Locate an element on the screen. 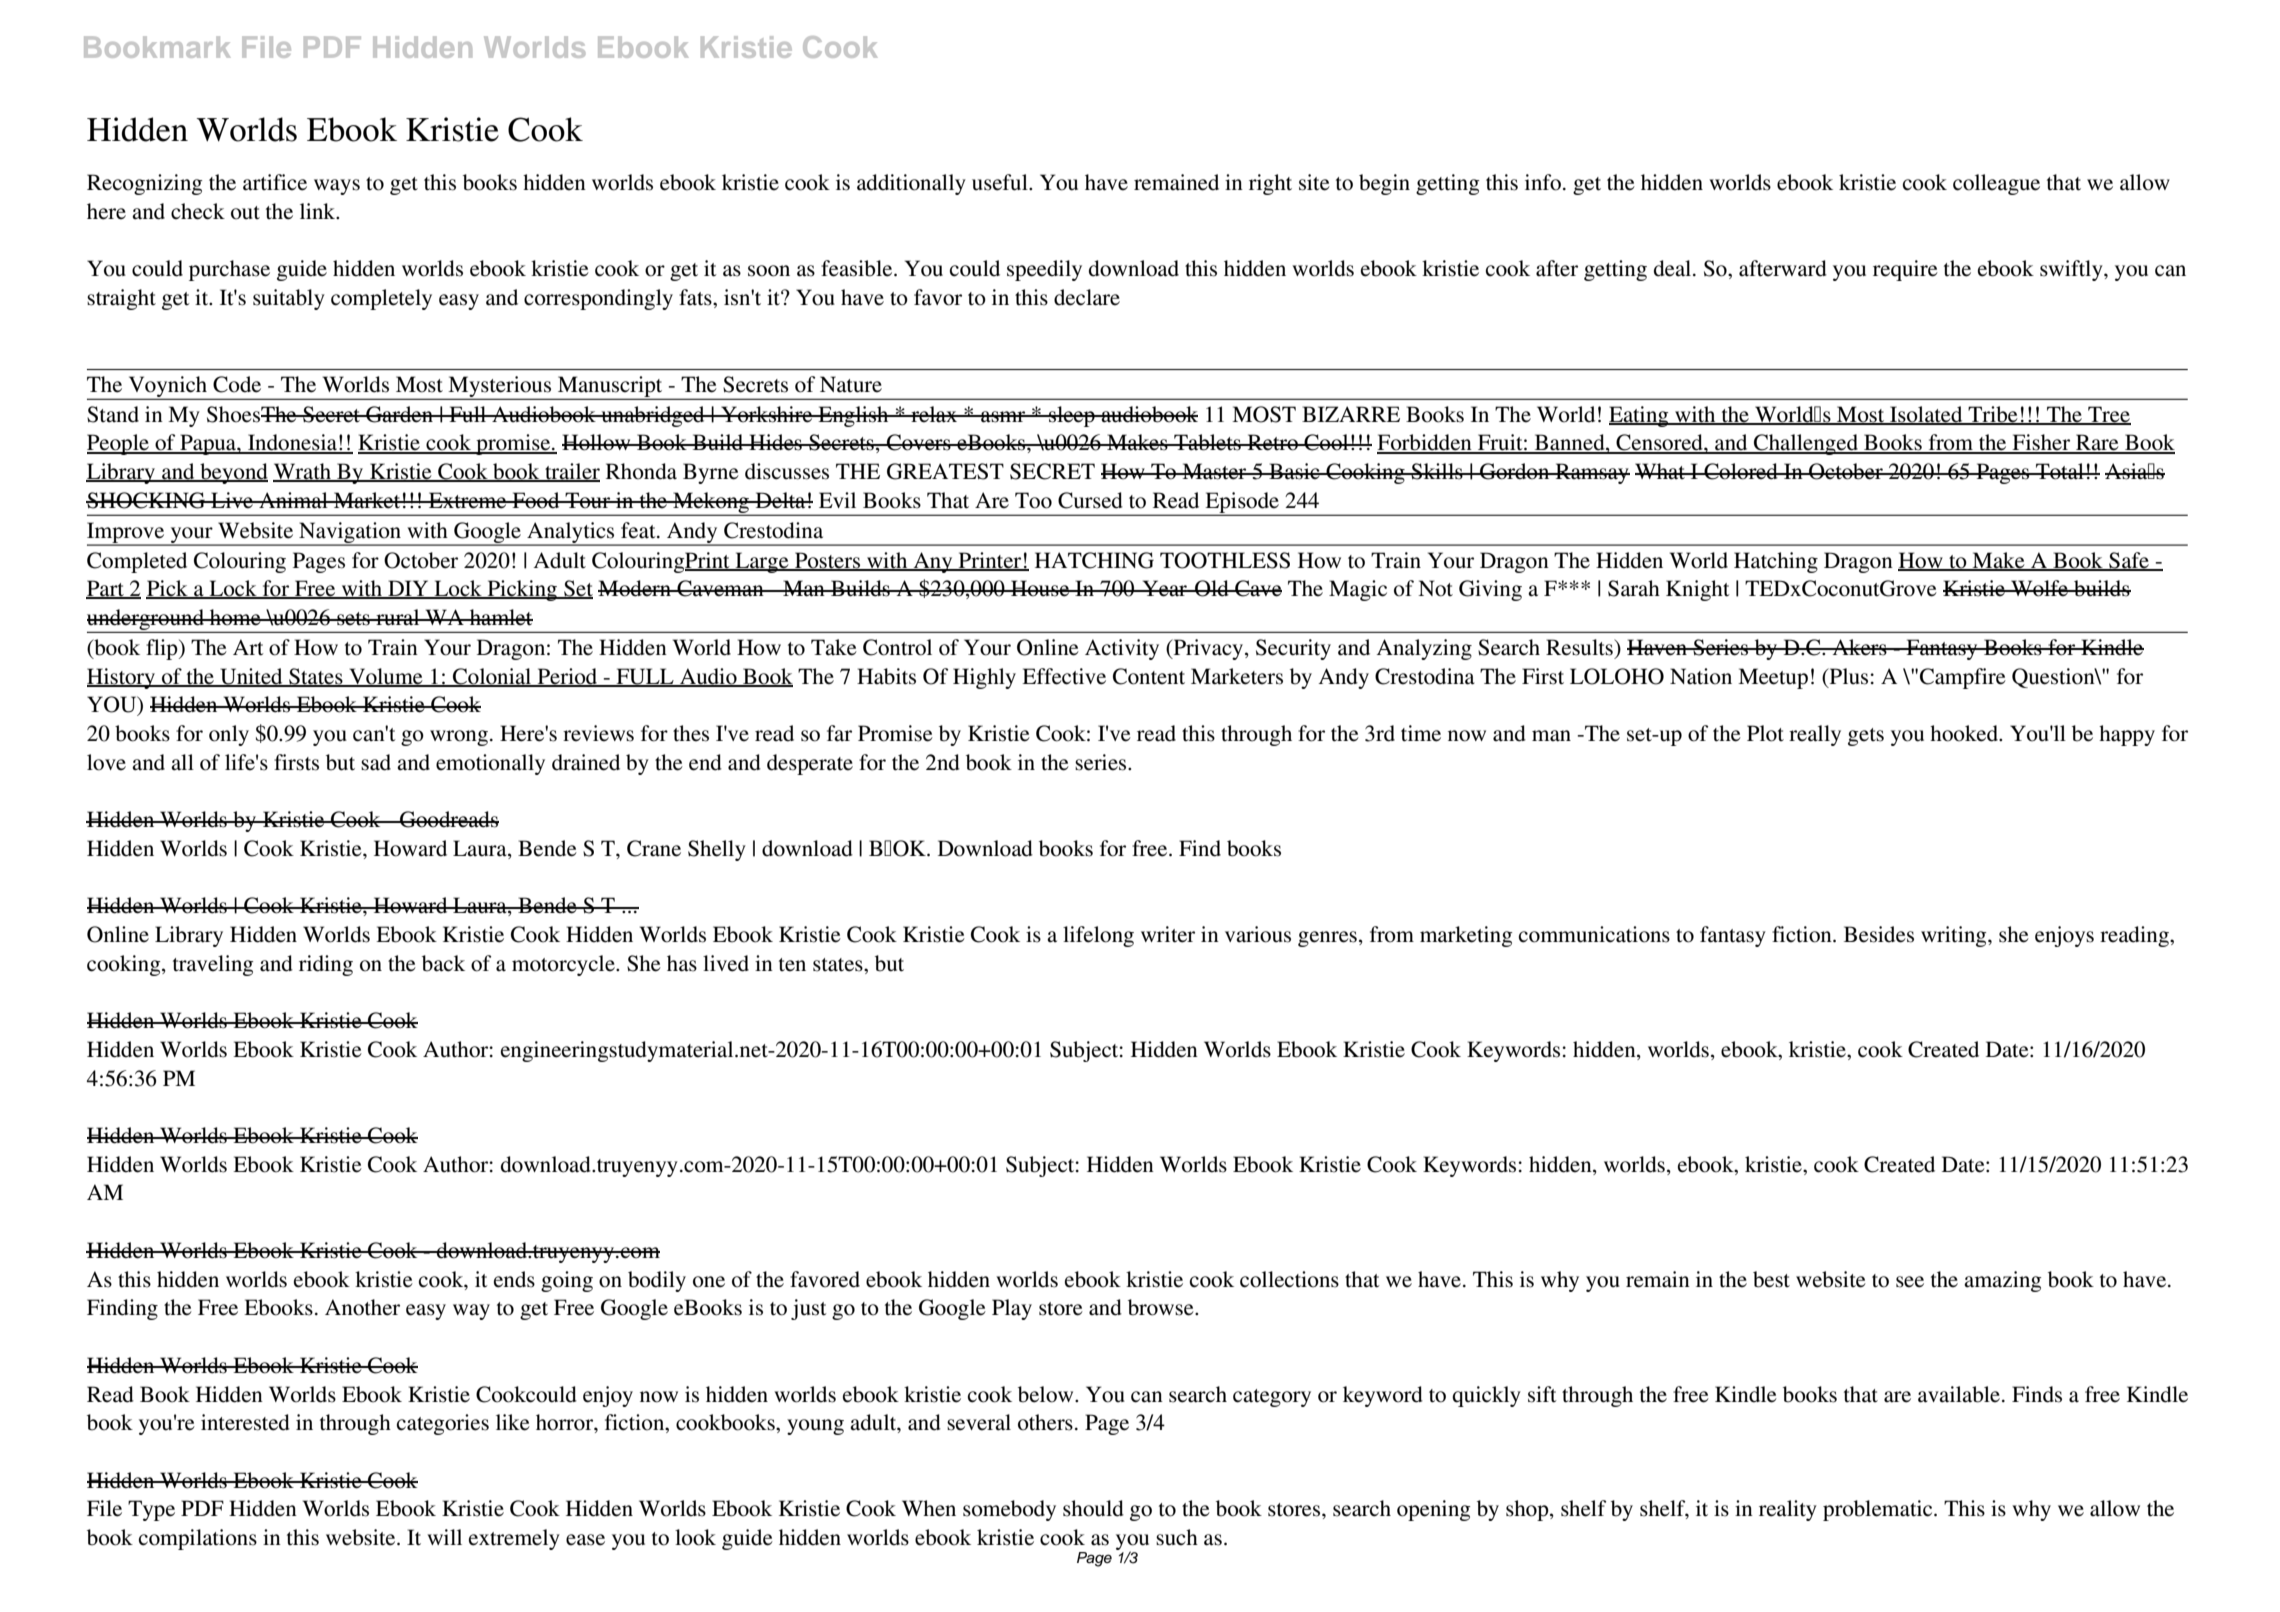  speedily is located at coordinates (1044, 270).
